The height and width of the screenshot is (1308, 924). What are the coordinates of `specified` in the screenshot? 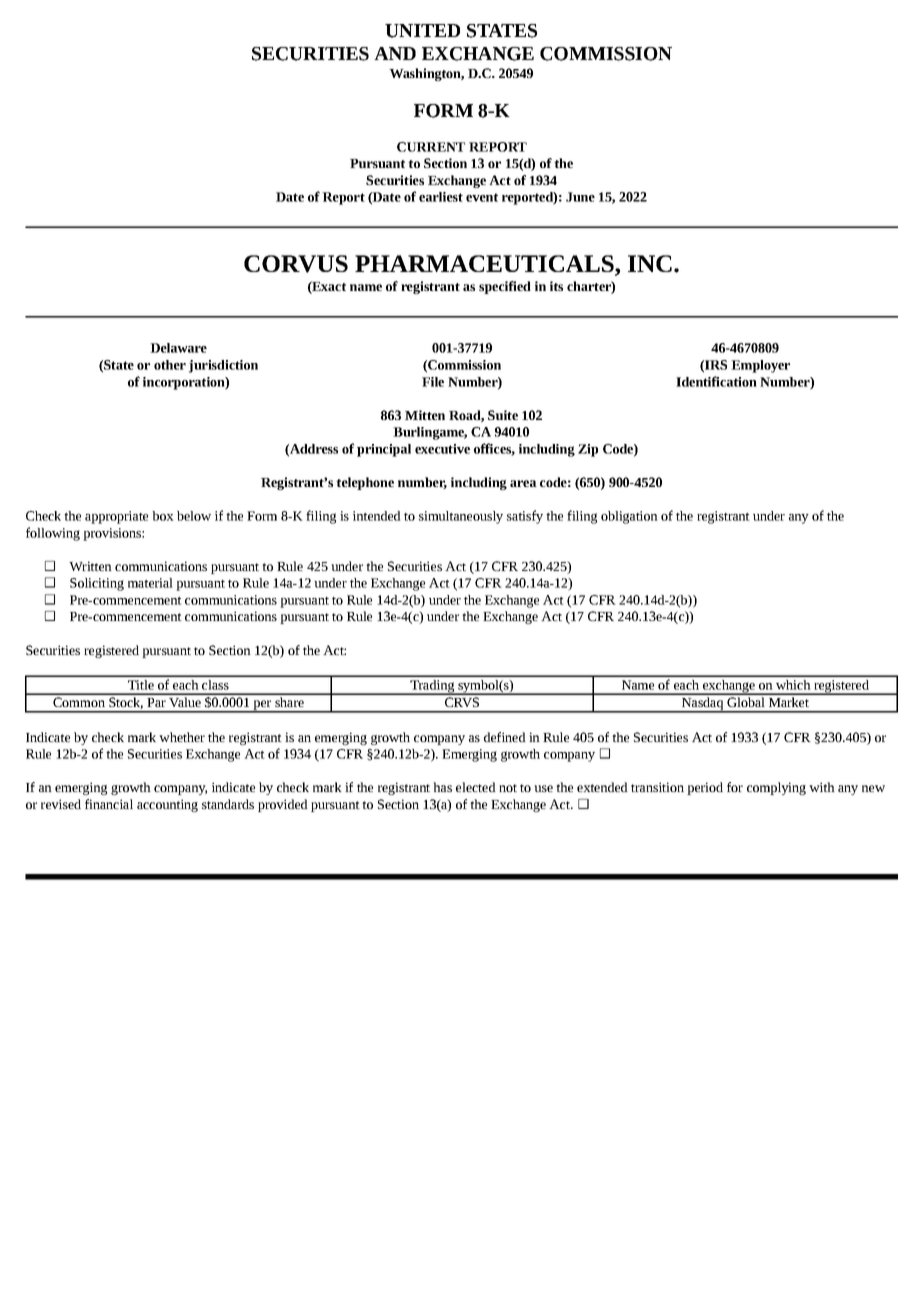 It's located at (505, 287).
